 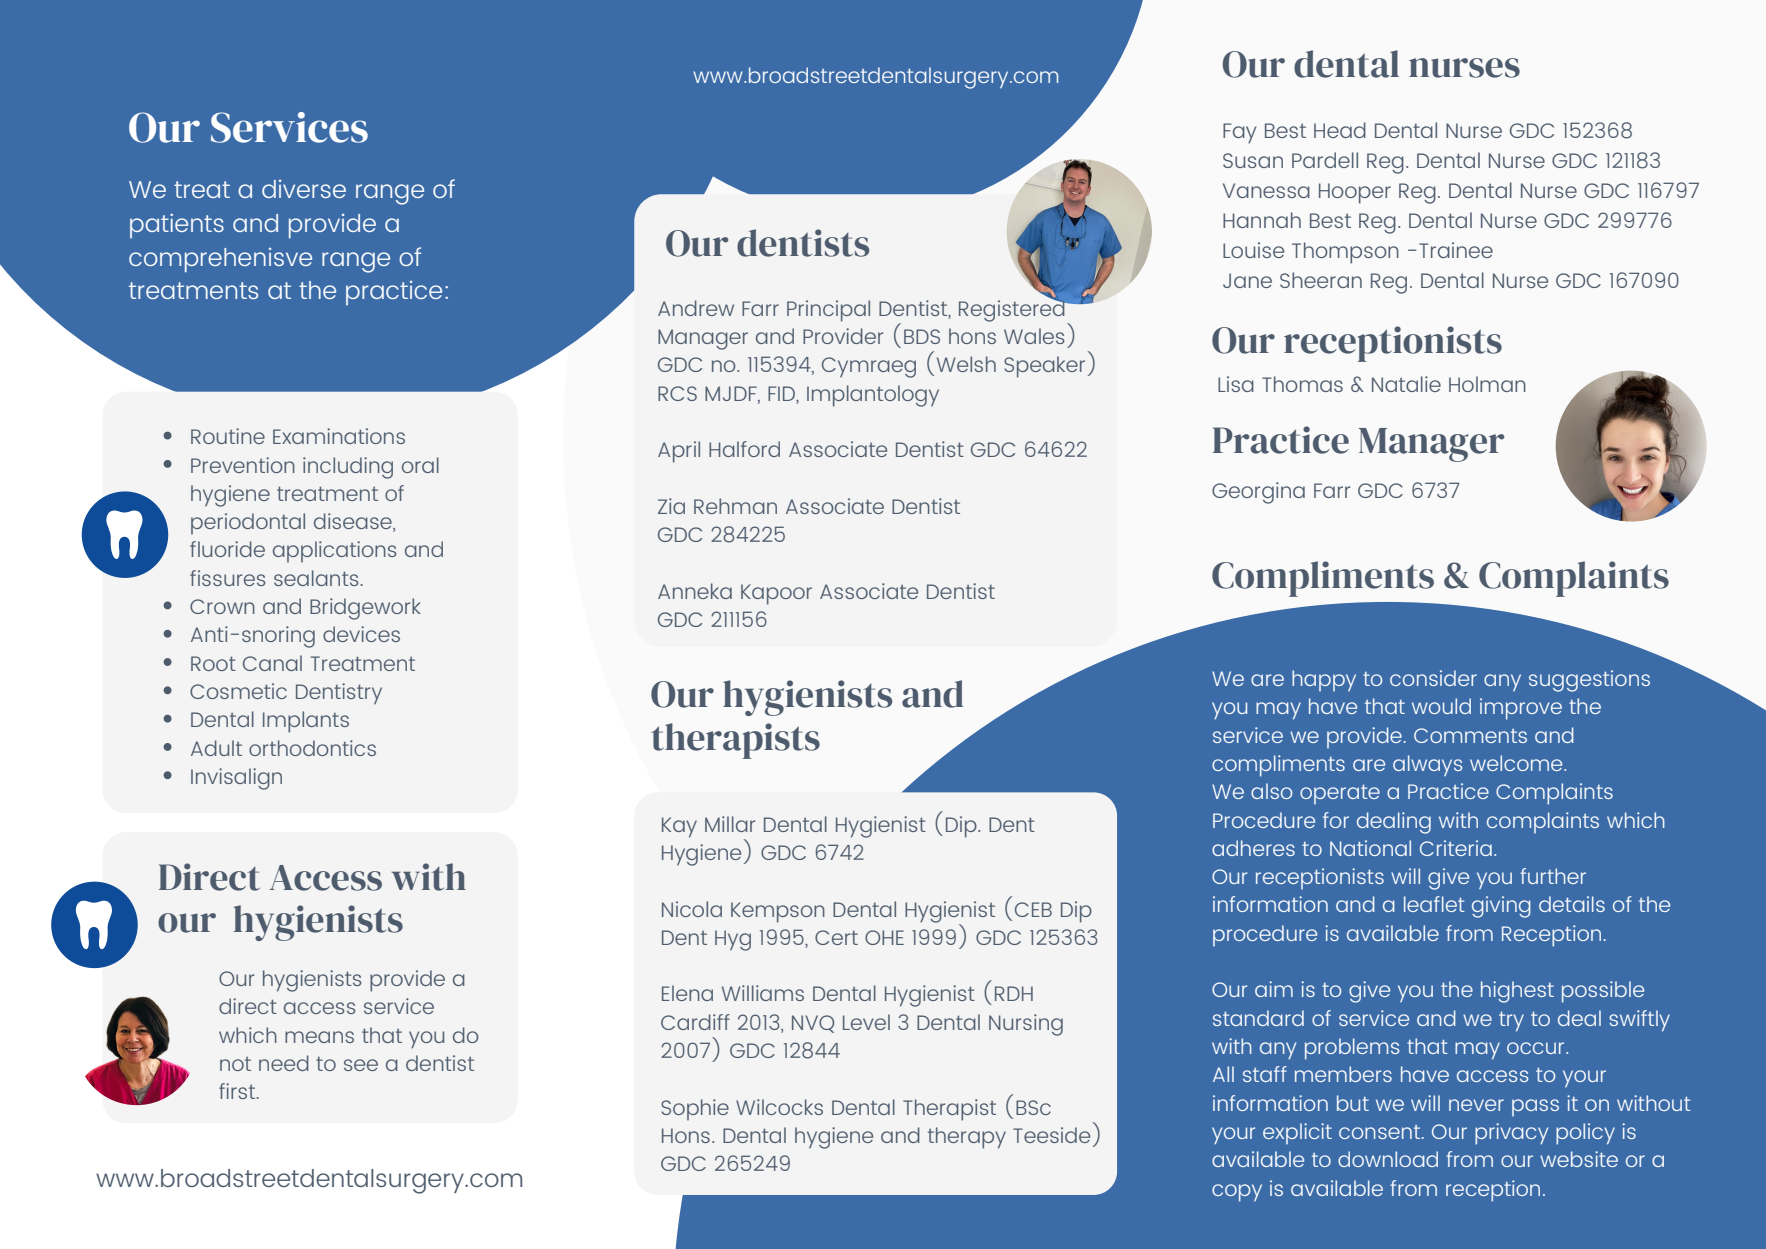 What do you see at coordinates (238, 1091) in the screenshot?
I see `first` at bounding box center [238, 1091].
